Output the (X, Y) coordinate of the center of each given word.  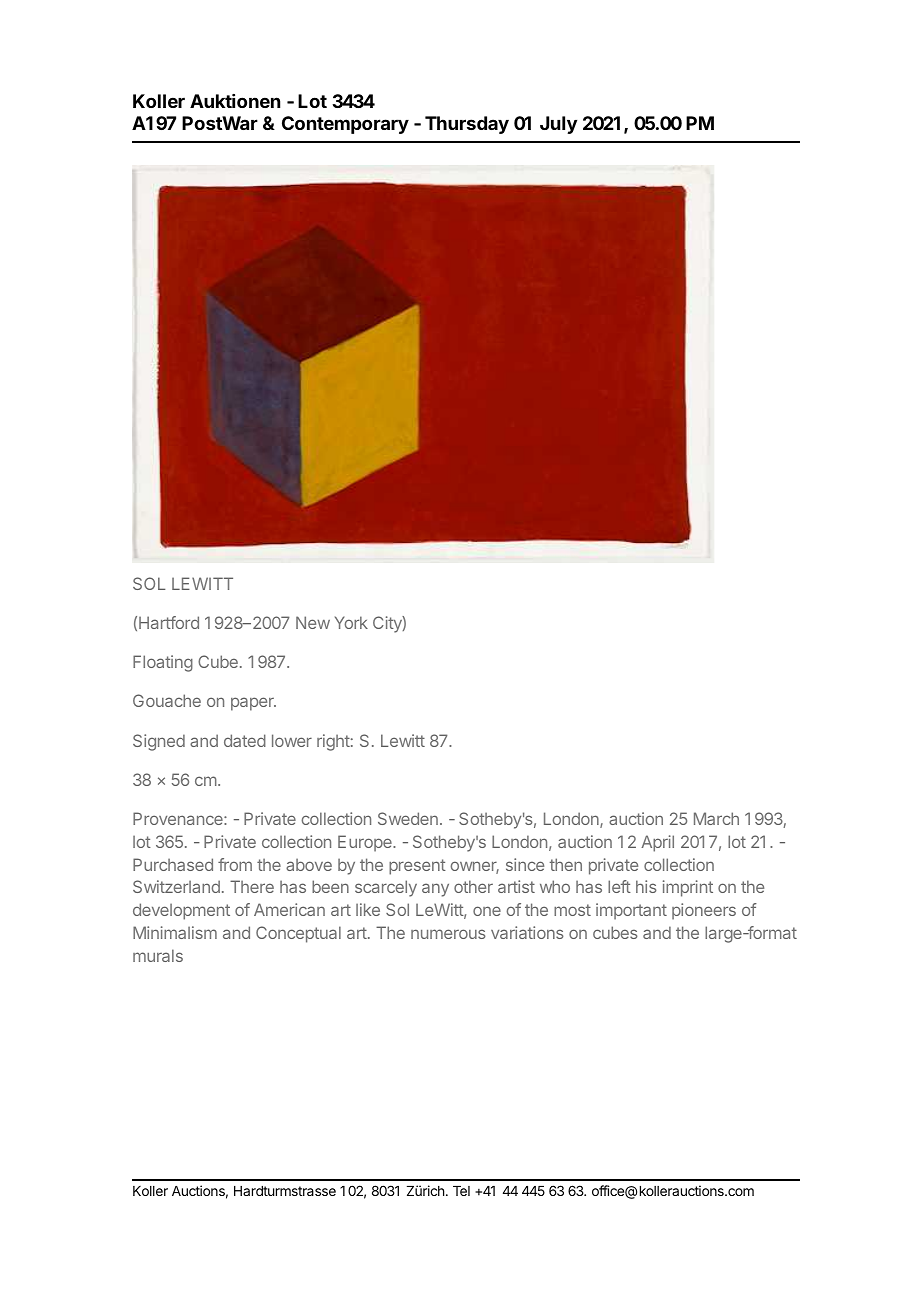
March (716, 818)
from (235, 864)
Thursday (467, 125)
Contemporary (345, 125)
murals (158, 955)
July (558, 125)
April (657, 843)
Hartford (169, 622)
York (351, 622)
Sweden (408, 818)
